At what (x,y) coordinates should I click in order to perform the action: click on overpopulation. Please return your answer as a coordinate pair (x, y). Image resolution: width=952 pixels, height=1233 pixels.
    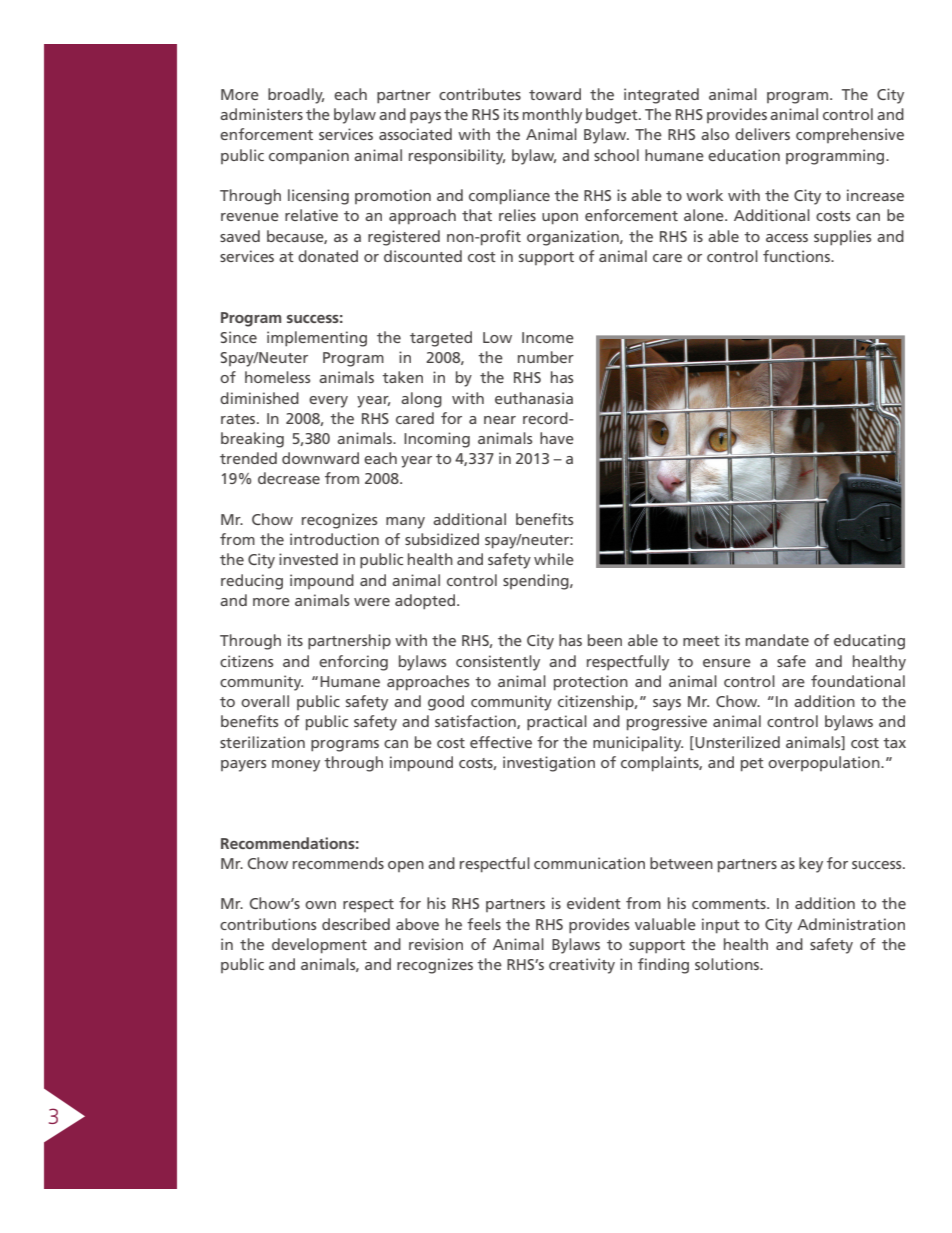
    Looking at the image, I should click on (825, 763).
